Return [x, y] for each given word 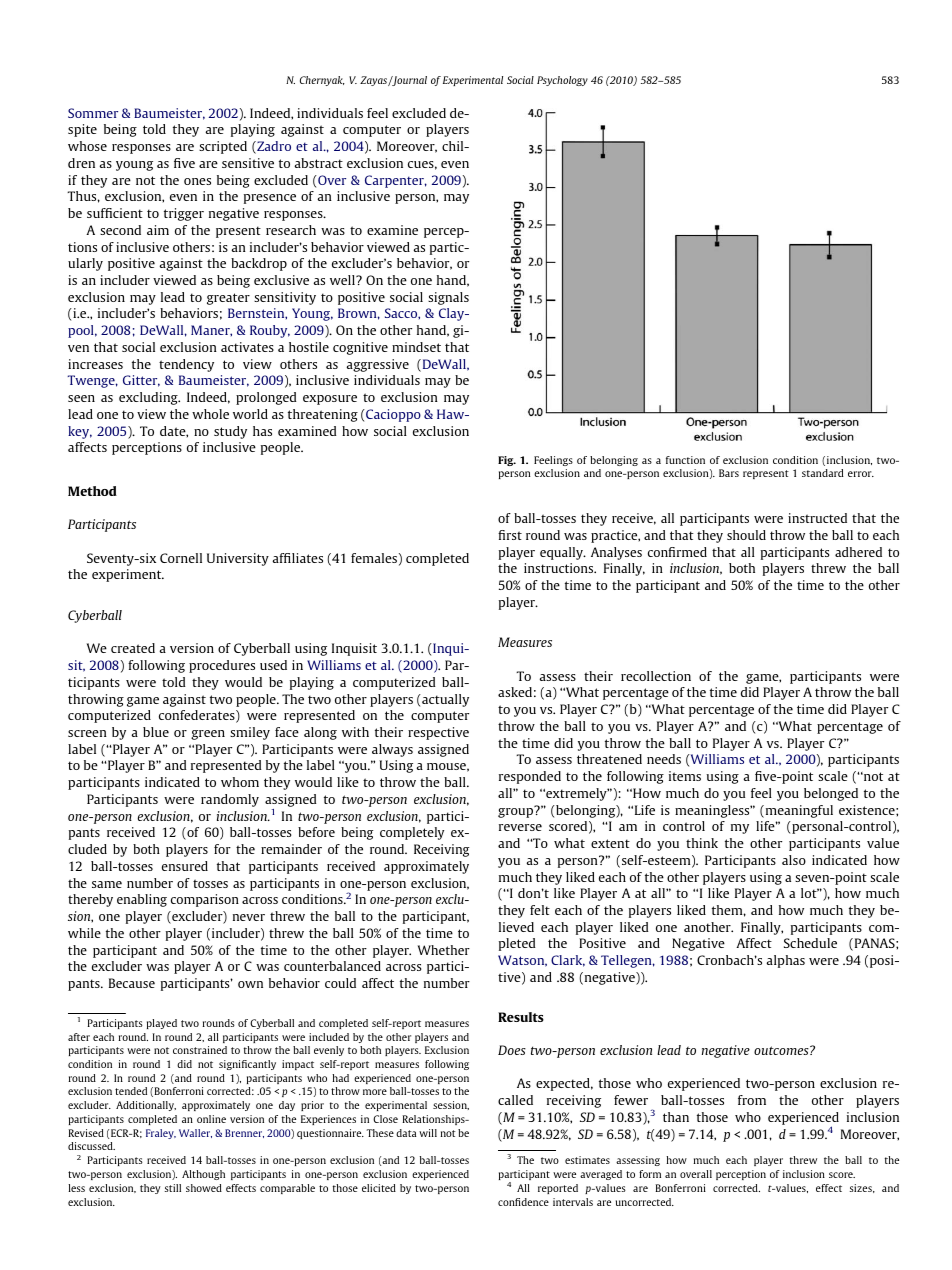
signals [448, 298]
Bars [729, 473]
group [517, 812]
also [794, 860]
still [173, 1188]
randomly [230, 800]
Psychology [562, 81]
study [230, 432]
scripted [223, 147]
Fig [507, 461]
